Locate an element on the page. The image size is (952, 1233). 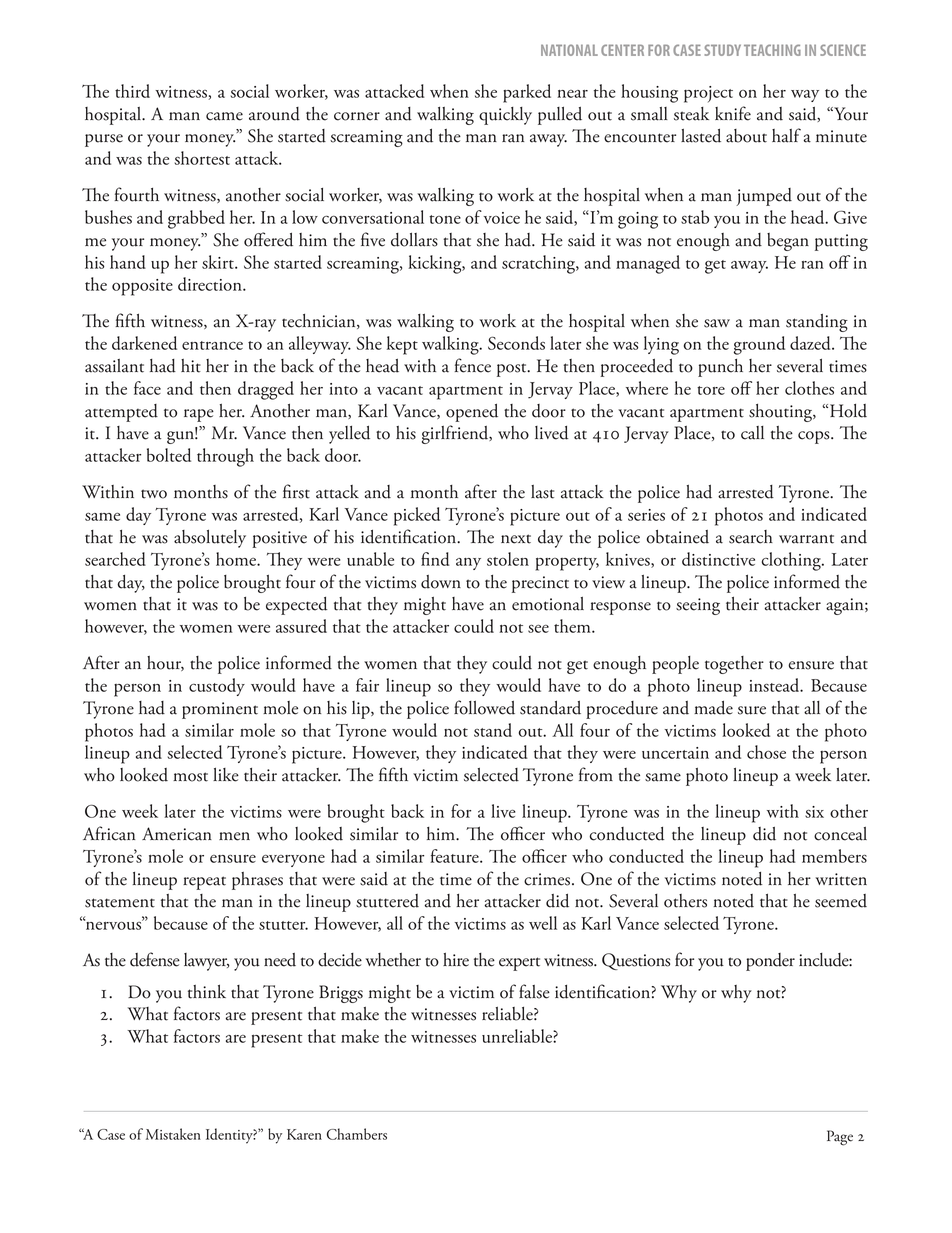
came is located at coordinates (224, 116).
